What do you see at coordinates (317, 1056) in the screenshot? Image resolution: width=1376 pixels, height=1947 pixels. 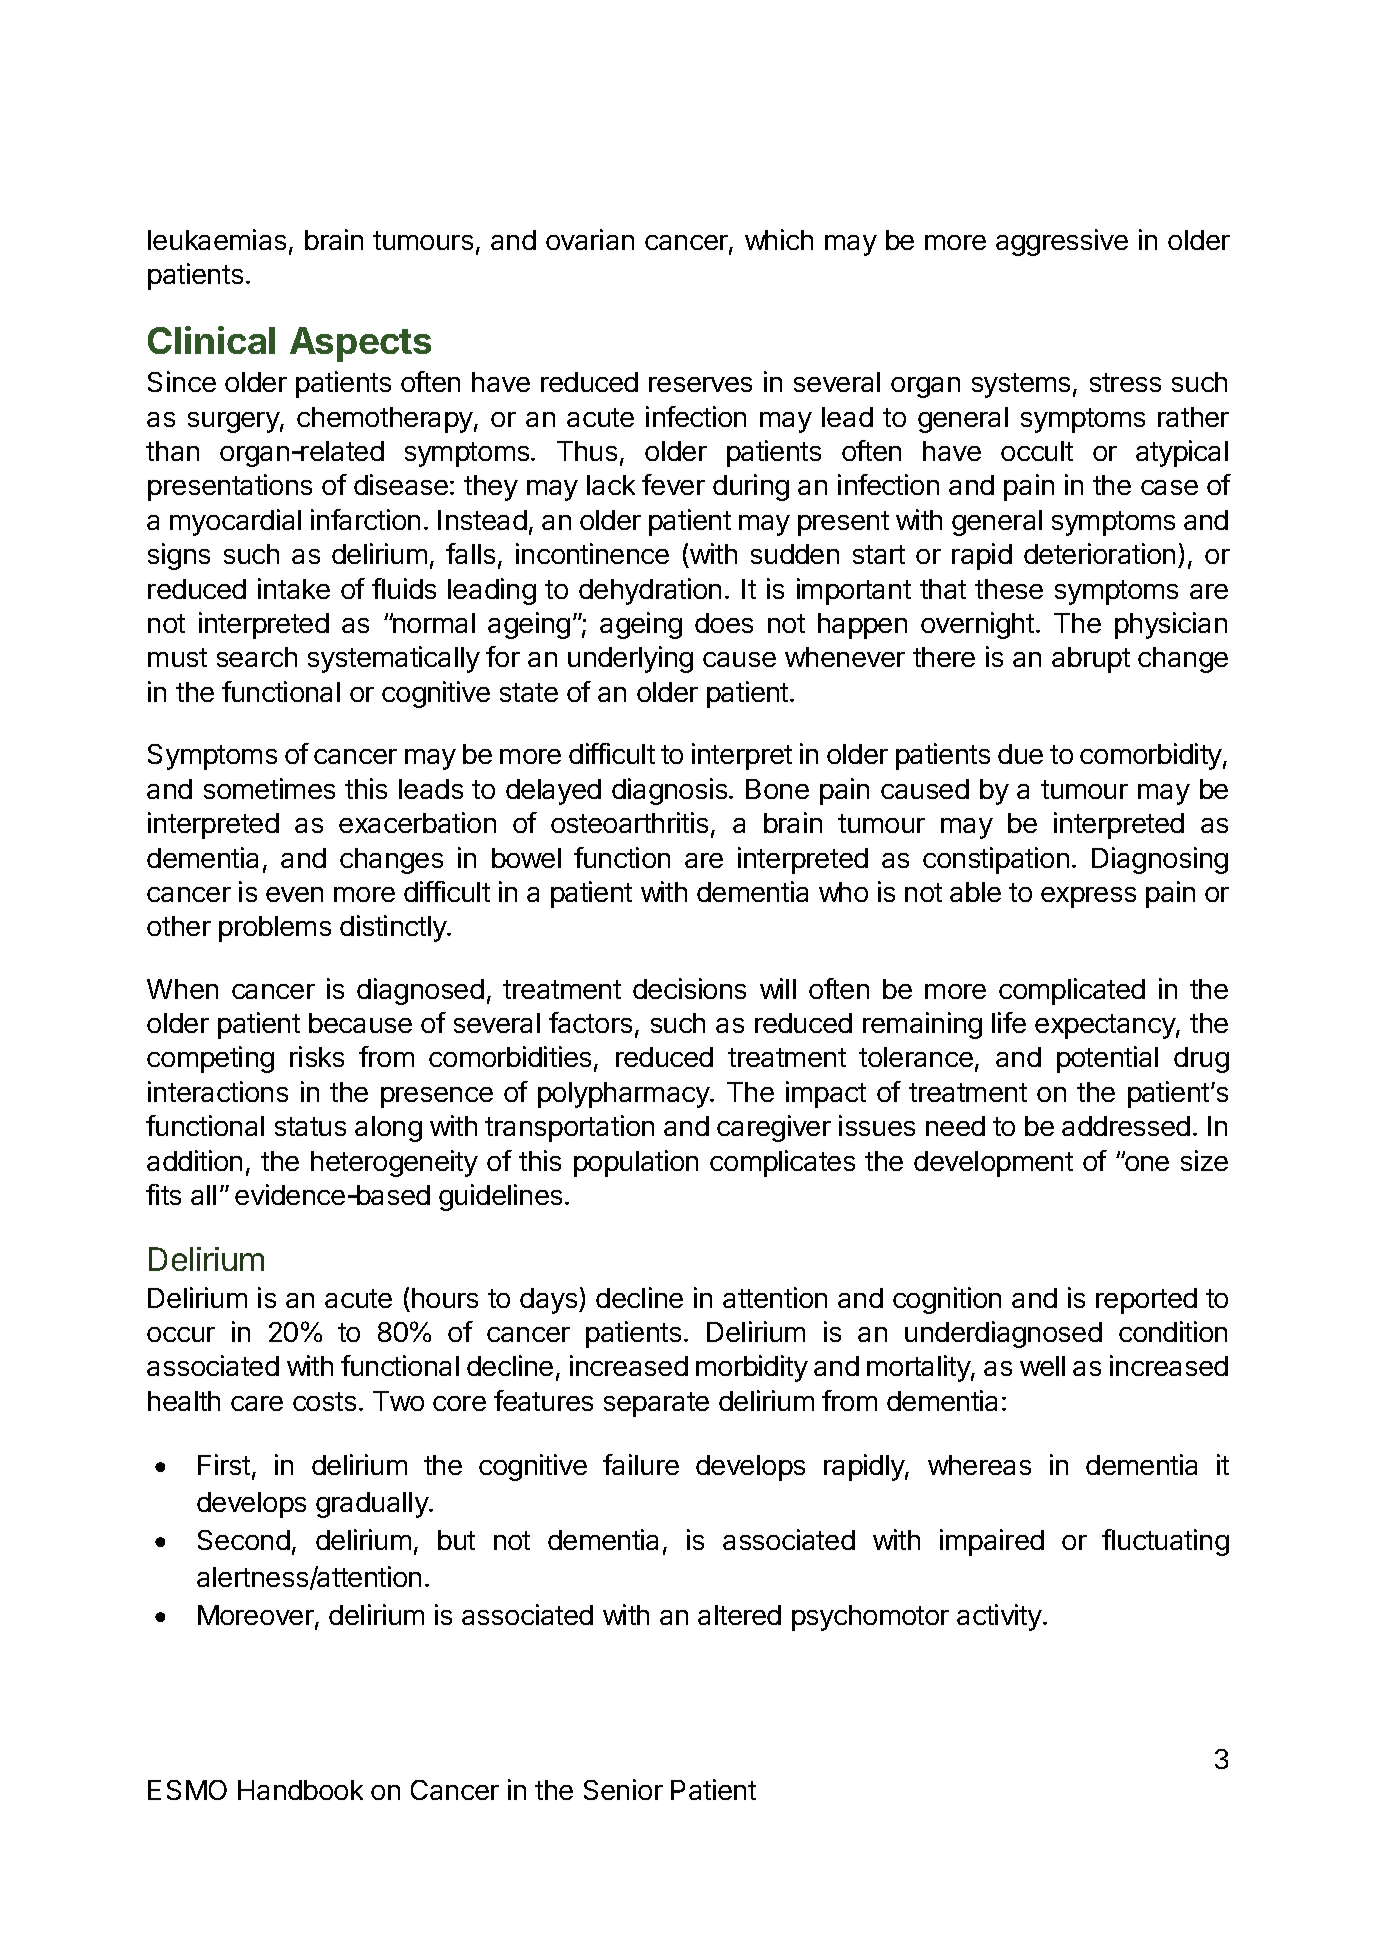 I see `risks` at bounding box center [317, 1056].
